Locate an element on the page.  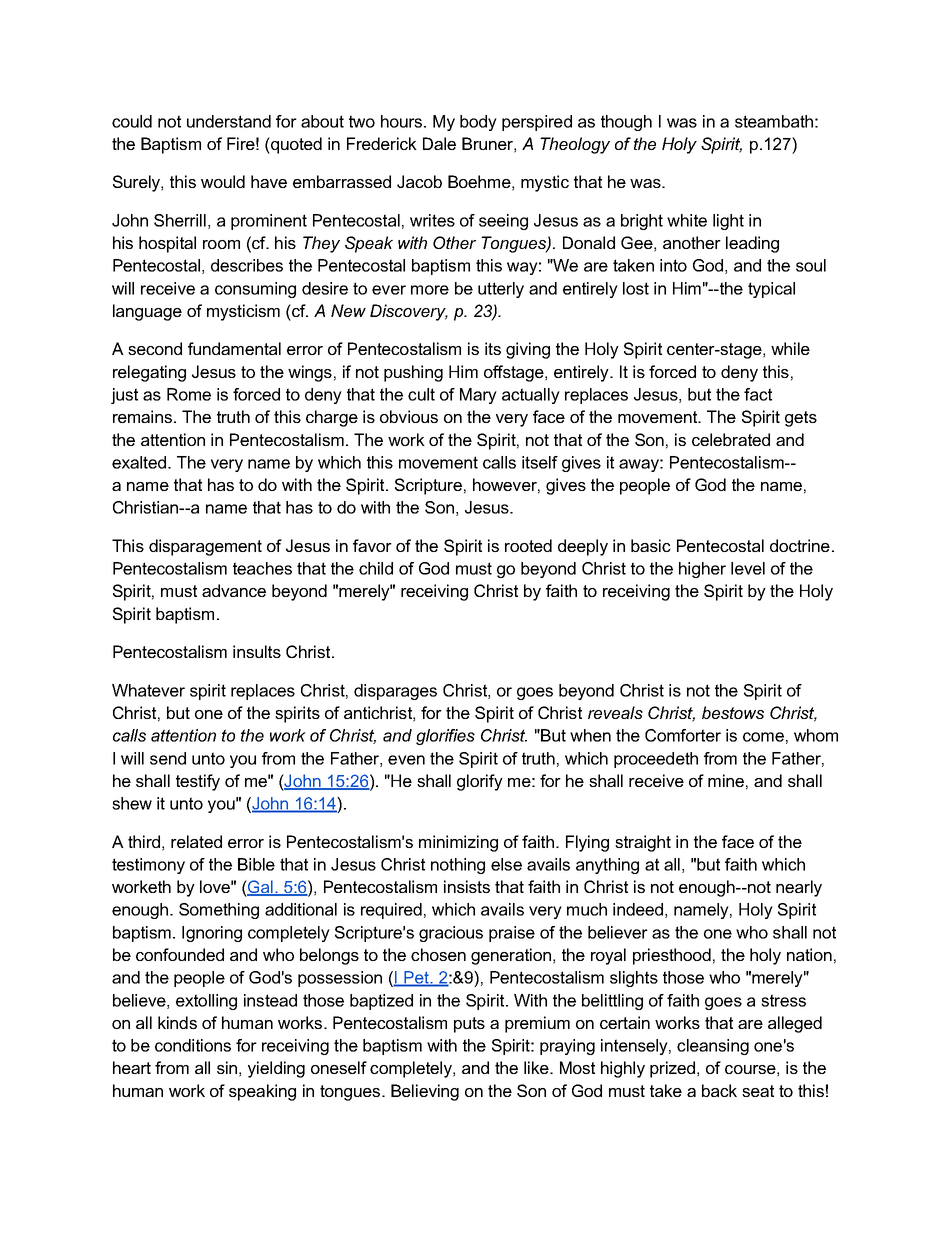
come is located at coordinates (763, 737).
